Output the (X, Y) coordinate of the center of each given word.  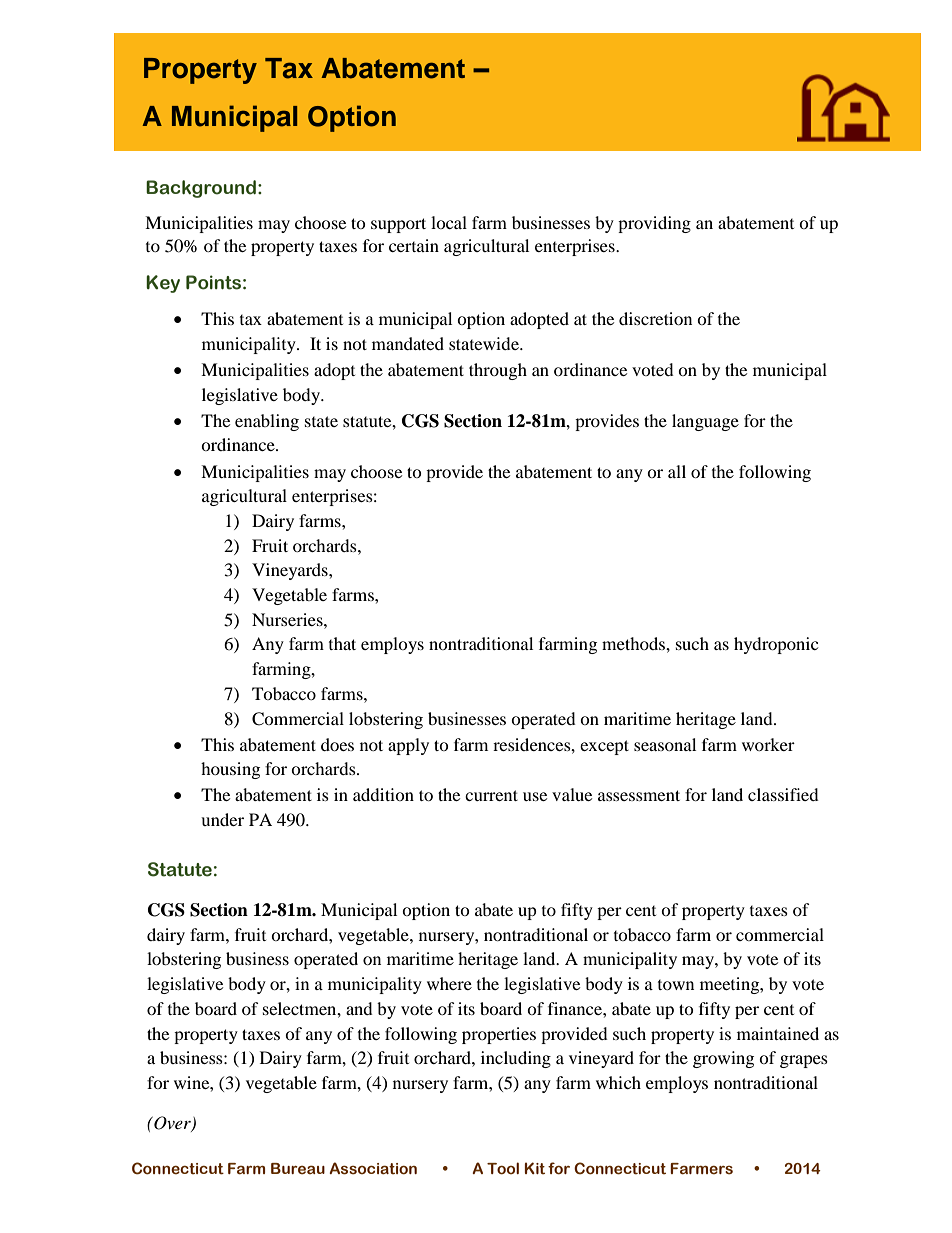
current (491, 795)
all (677, 471)
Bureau (298, 1169)
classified (783, 794)
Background (201, 189)
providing (654, 224)
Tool (503, 1168)
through (498, 371)
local (449, 222)
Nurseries (288, 619)
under (222, 819)
